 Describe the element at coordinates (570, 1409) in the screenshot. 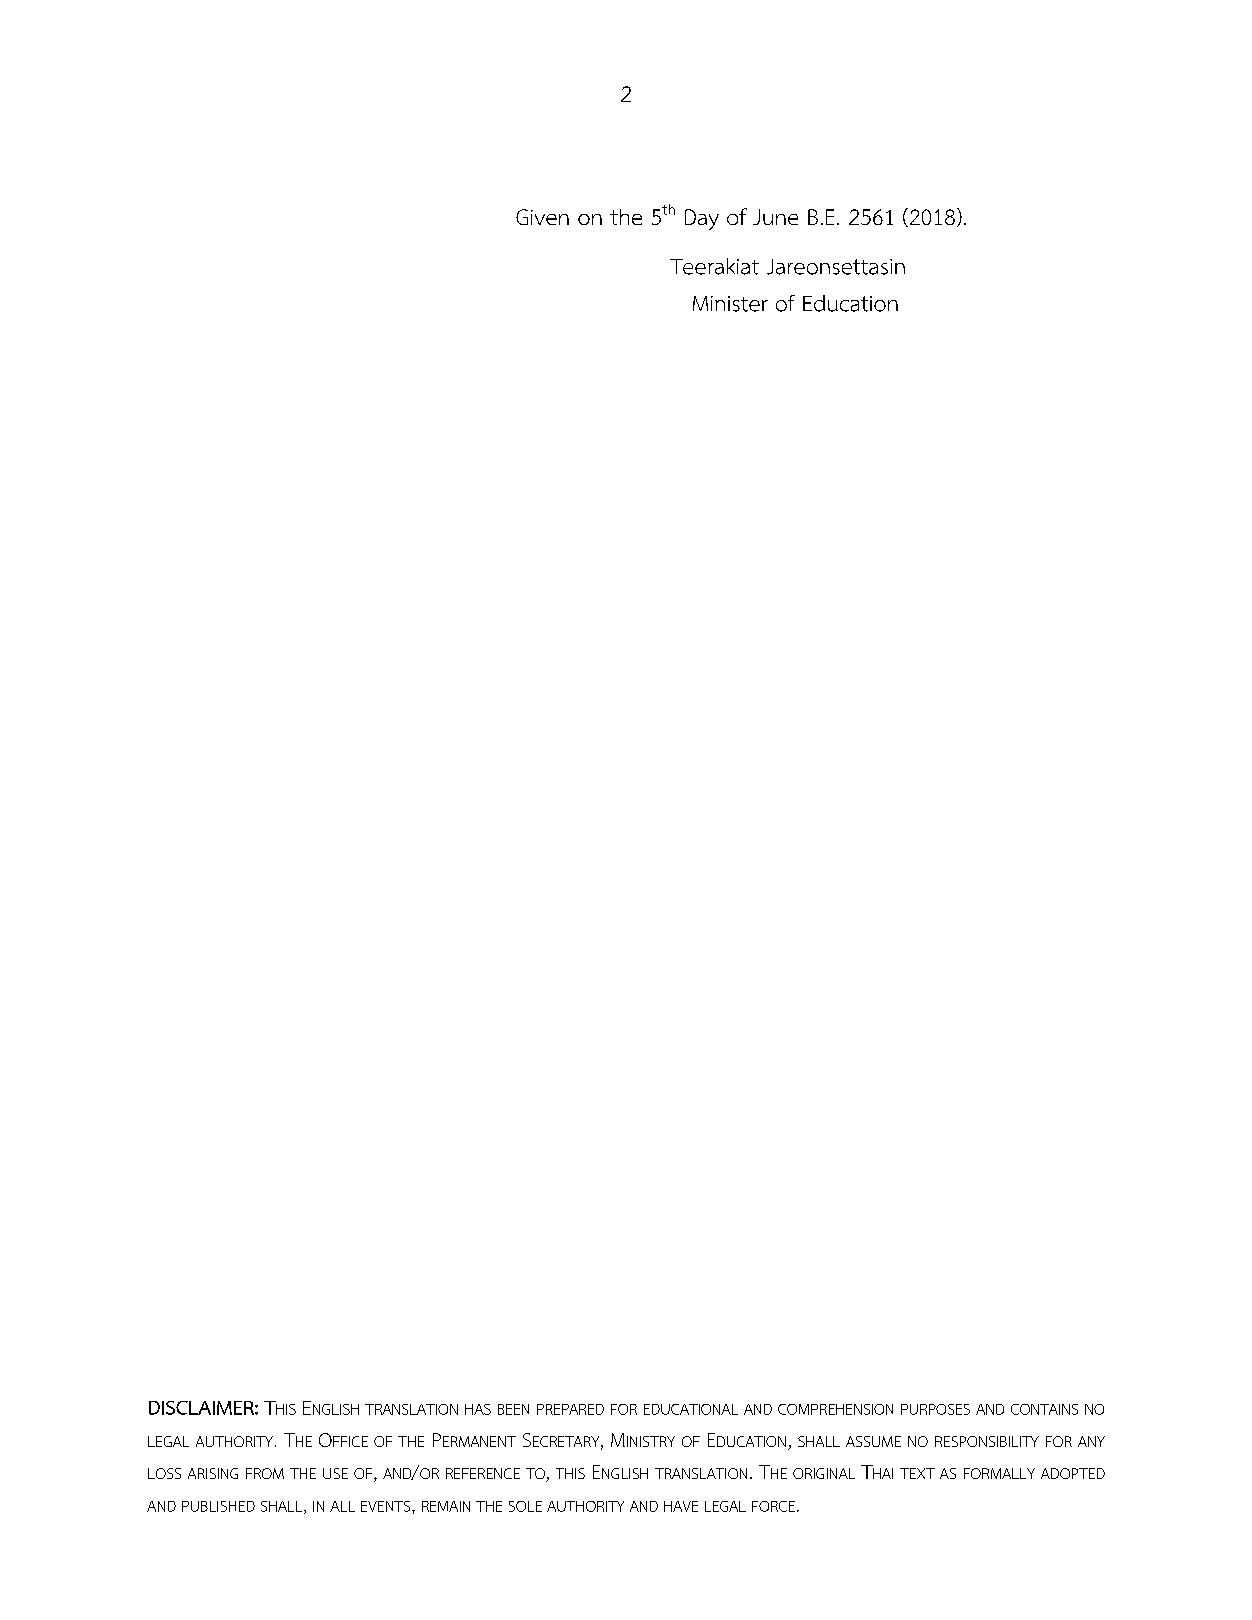

I see `PREPARED` at that location.
